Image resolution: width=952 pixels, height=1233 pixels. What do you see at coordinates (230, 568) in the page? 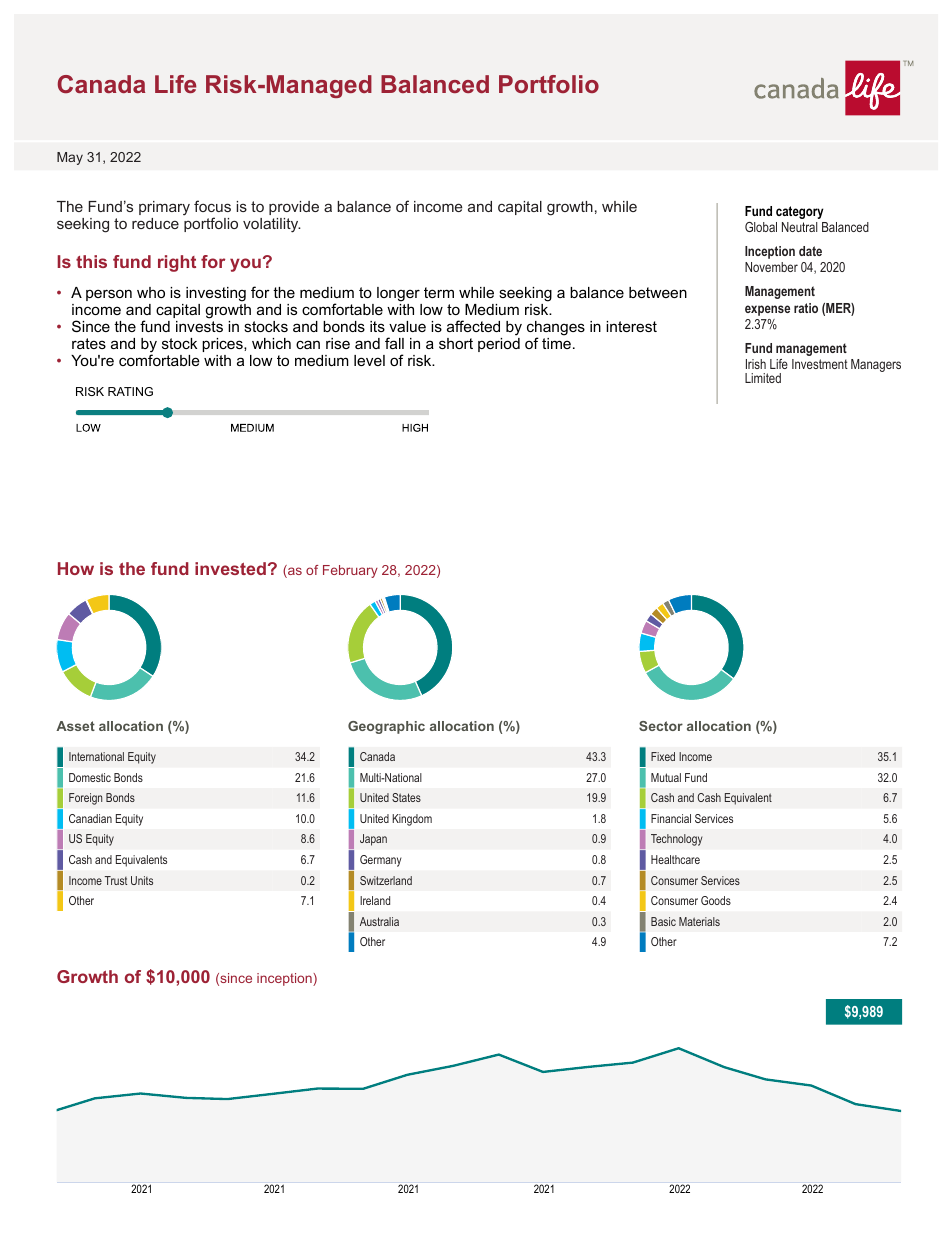
I see `invested` at bounding box center [230, 568].
